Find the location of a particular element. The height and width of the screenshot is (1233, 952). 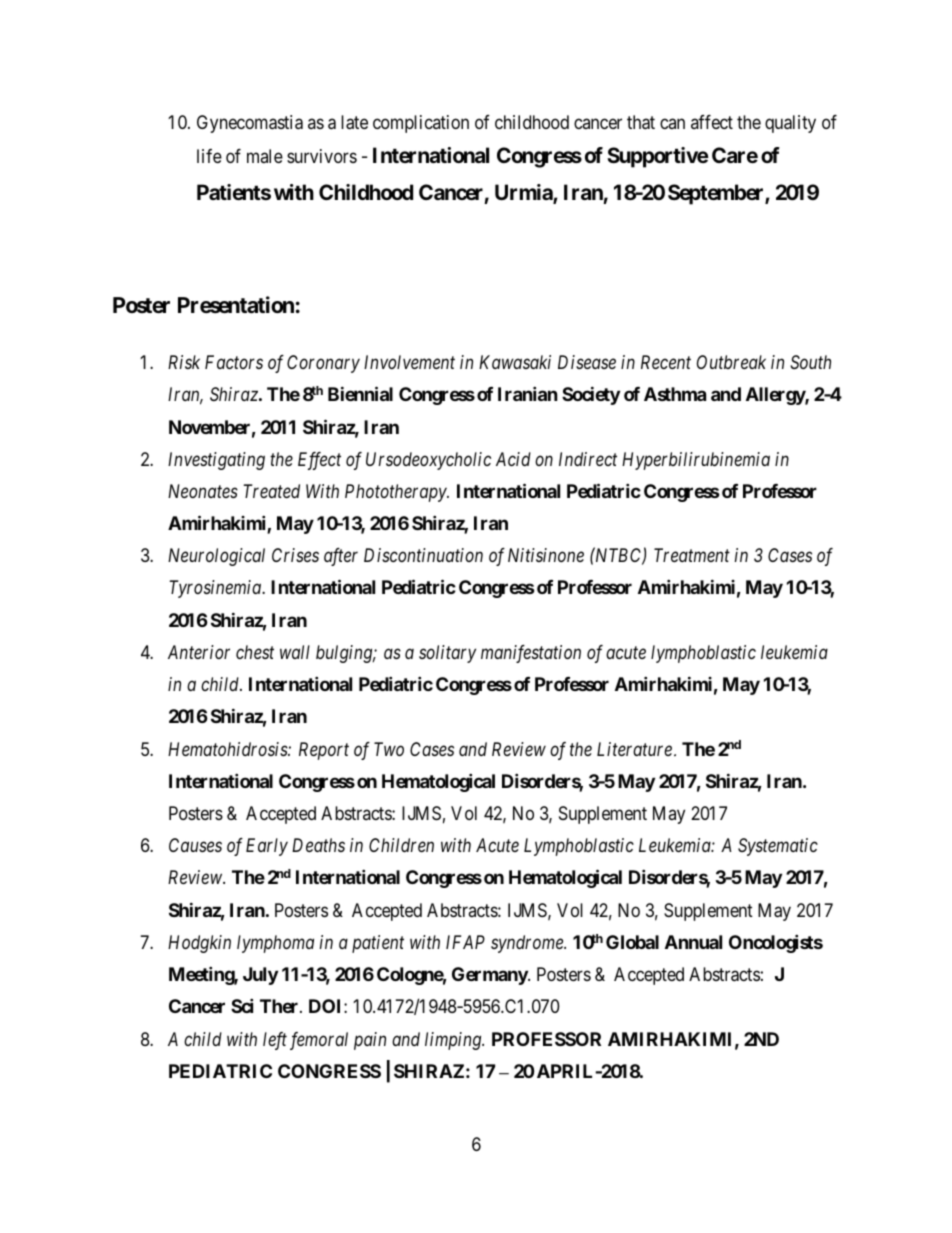

syndrome is located at coordinates (528, 944).
